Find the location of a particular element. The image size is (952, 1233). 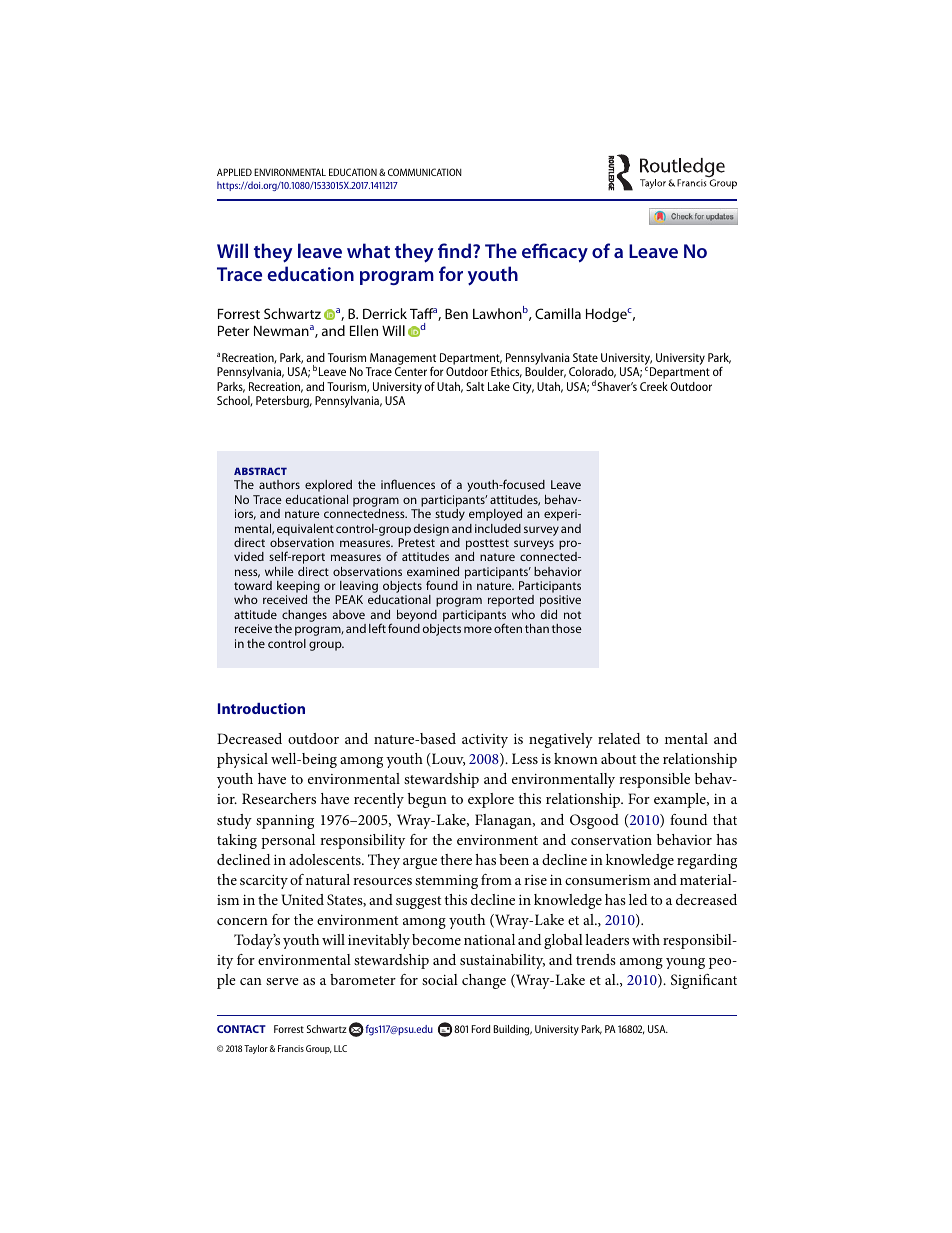

included is located at coordinates (498, 528).
